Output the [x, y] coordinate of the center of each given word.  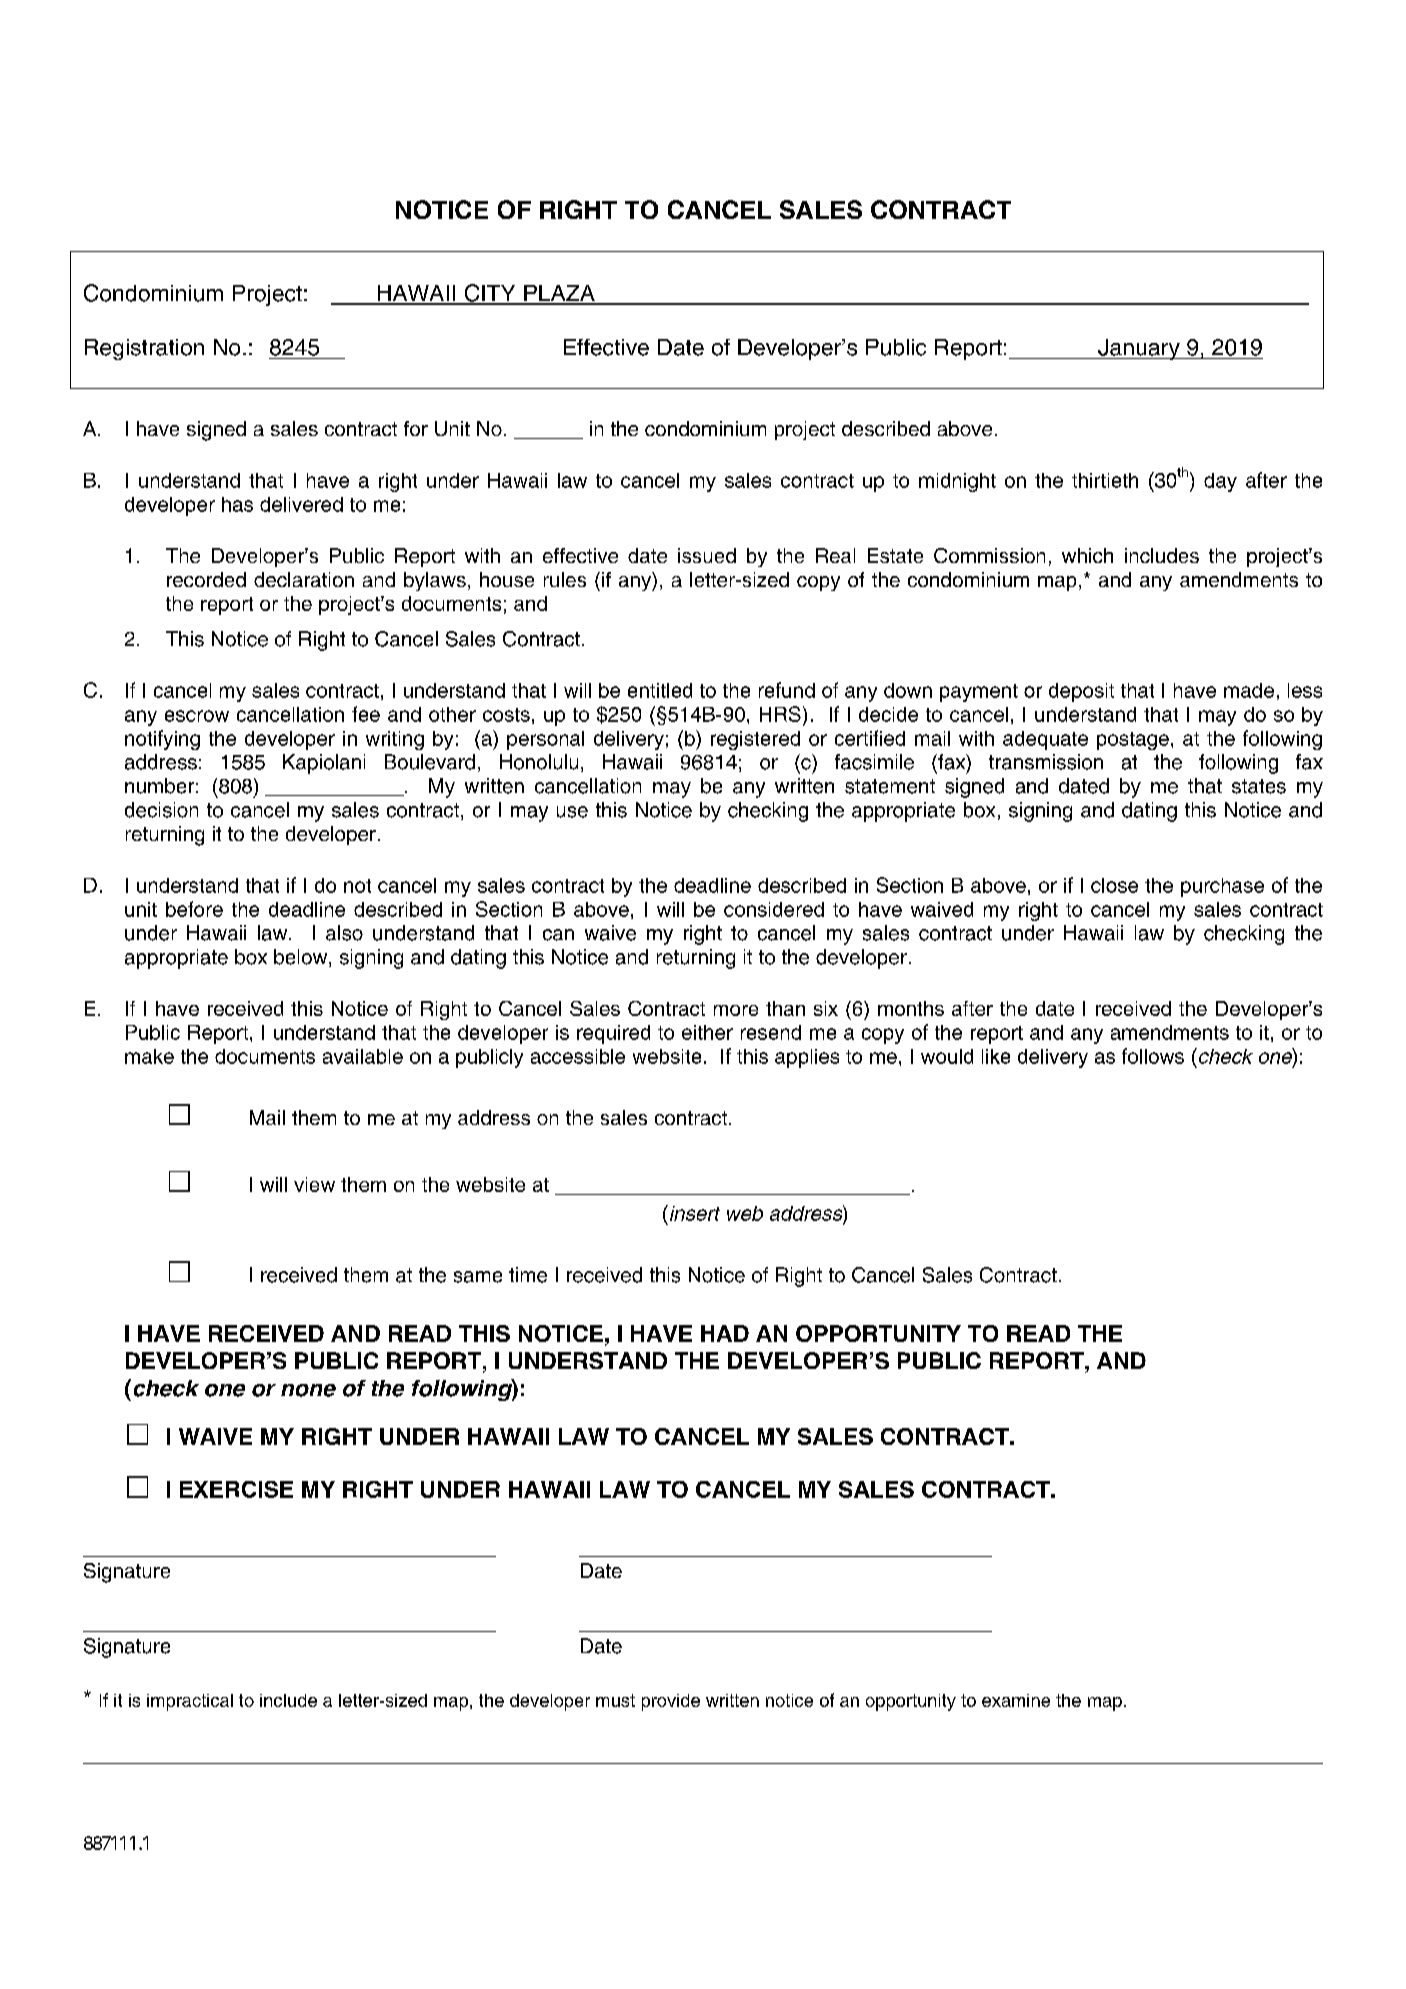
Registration [144, 349]
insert [693, 1213]
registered [755, 740]
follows [1153, 1056]
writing [395, 740]
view [314, 1184]
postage [1133, 741]
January [1139, 349]
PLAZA [559, 294]
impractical [190, 1702]
